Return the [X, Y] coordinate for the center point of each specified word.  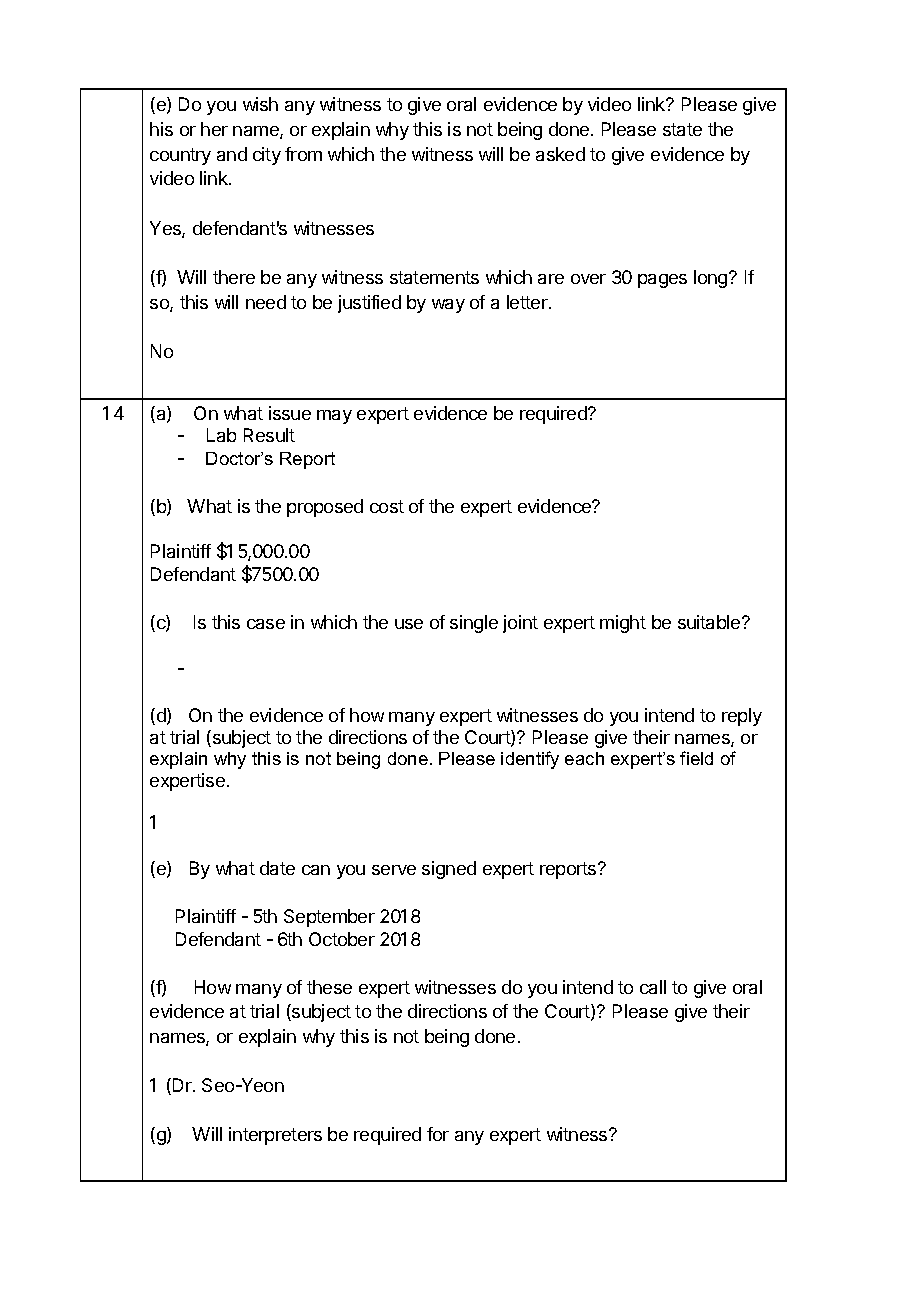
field [696, 758]
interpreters [275, 1136]
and [232, 154]
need [266, 302]
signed [449, 870]
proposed [325, 508]
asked [560, 154]
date [277, 868]
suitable [710, 622]
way [448, 306]
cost [387, 506]
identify [530, 760]
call [653, 987]
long [712, 279]
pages [662, 281]
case [266, 624]
